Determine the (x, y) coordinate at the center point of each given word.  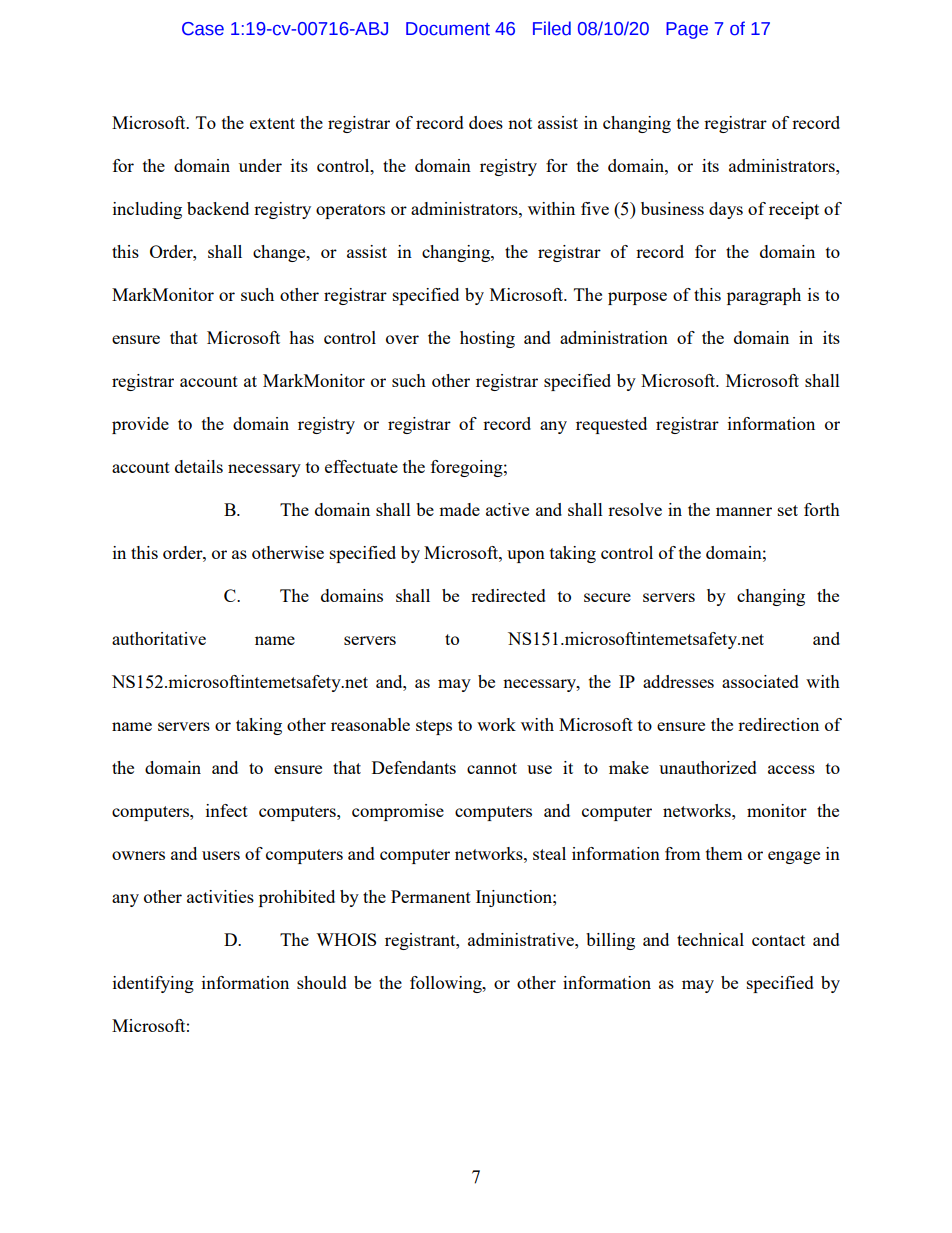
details (199, 466)
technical (710, 939)
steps (434, 727)
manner (744, 511)
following (447, 984)
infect (227, 810)
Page (687, 30)
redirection (778, 724)
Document (448, 29)
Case (203, 29)
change (280, 253)
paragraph (764, 296)
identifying (153, 984)
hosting (487, 339)
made (459, 509)
